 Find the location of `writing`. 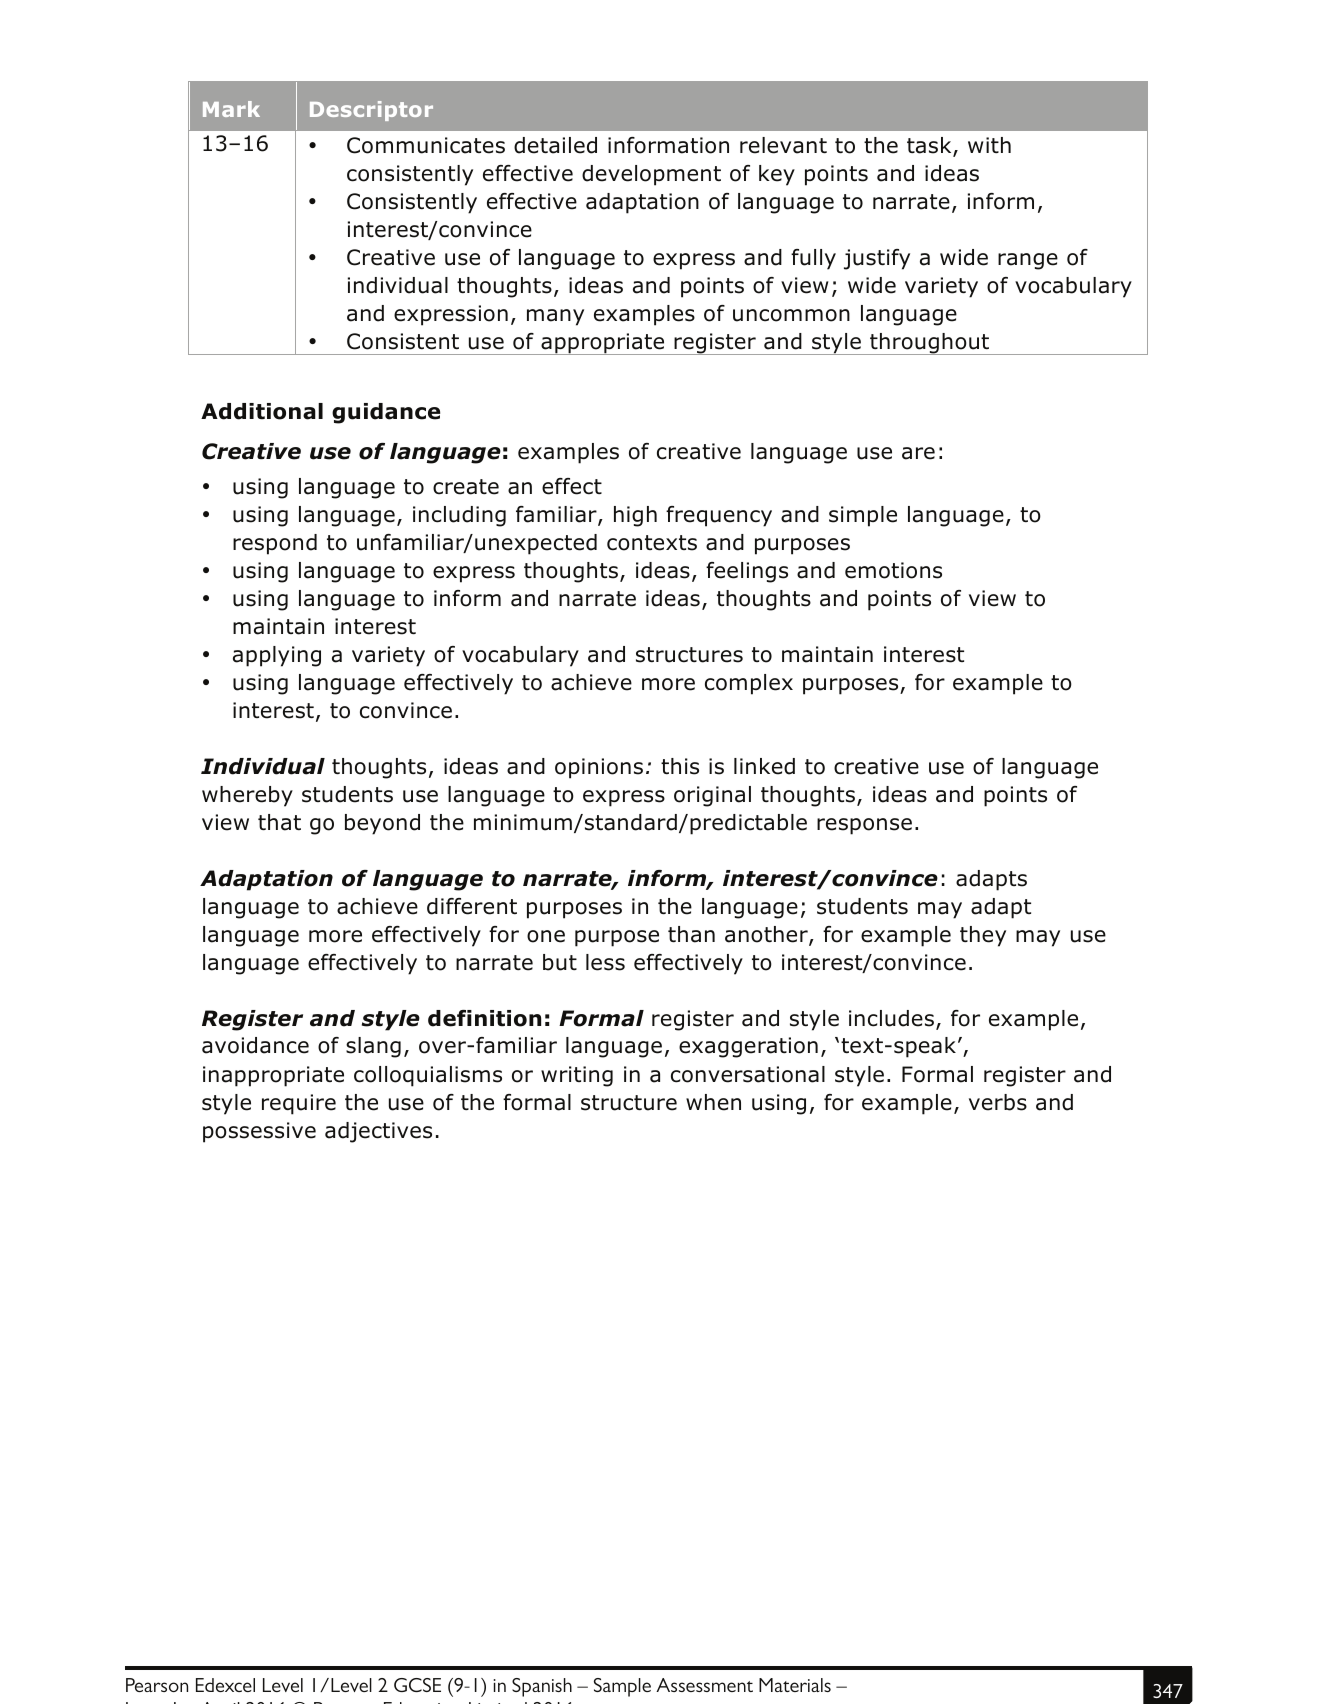

writing is located at coordinates (577, 1076).
